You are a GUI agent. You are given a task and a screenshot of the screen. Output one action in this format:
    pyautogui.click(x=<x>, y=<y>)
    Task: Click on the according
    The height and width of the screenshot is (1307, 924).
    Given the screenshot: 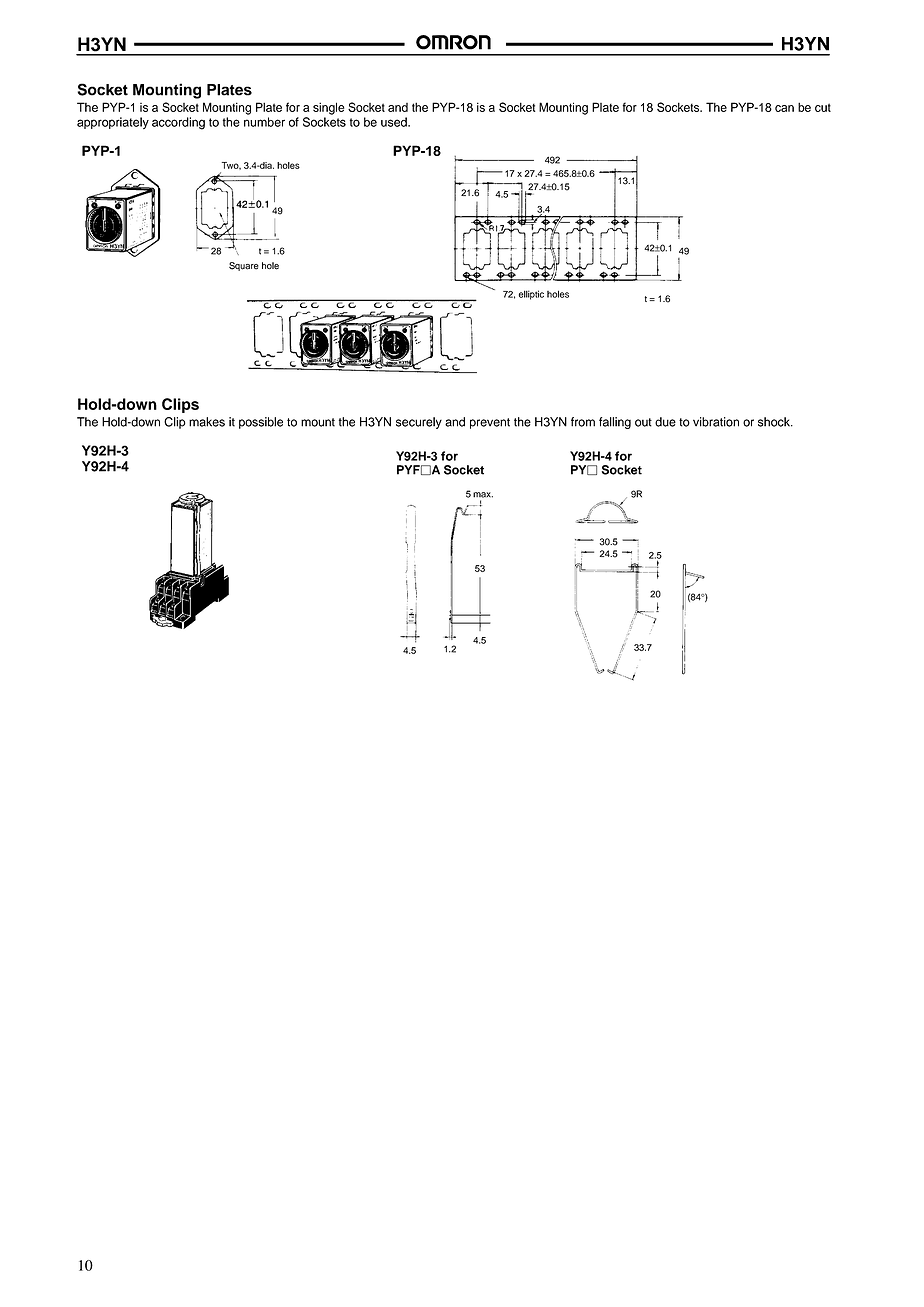 What is the action you would take?
    pyautogui.click(x=178, y=123)
